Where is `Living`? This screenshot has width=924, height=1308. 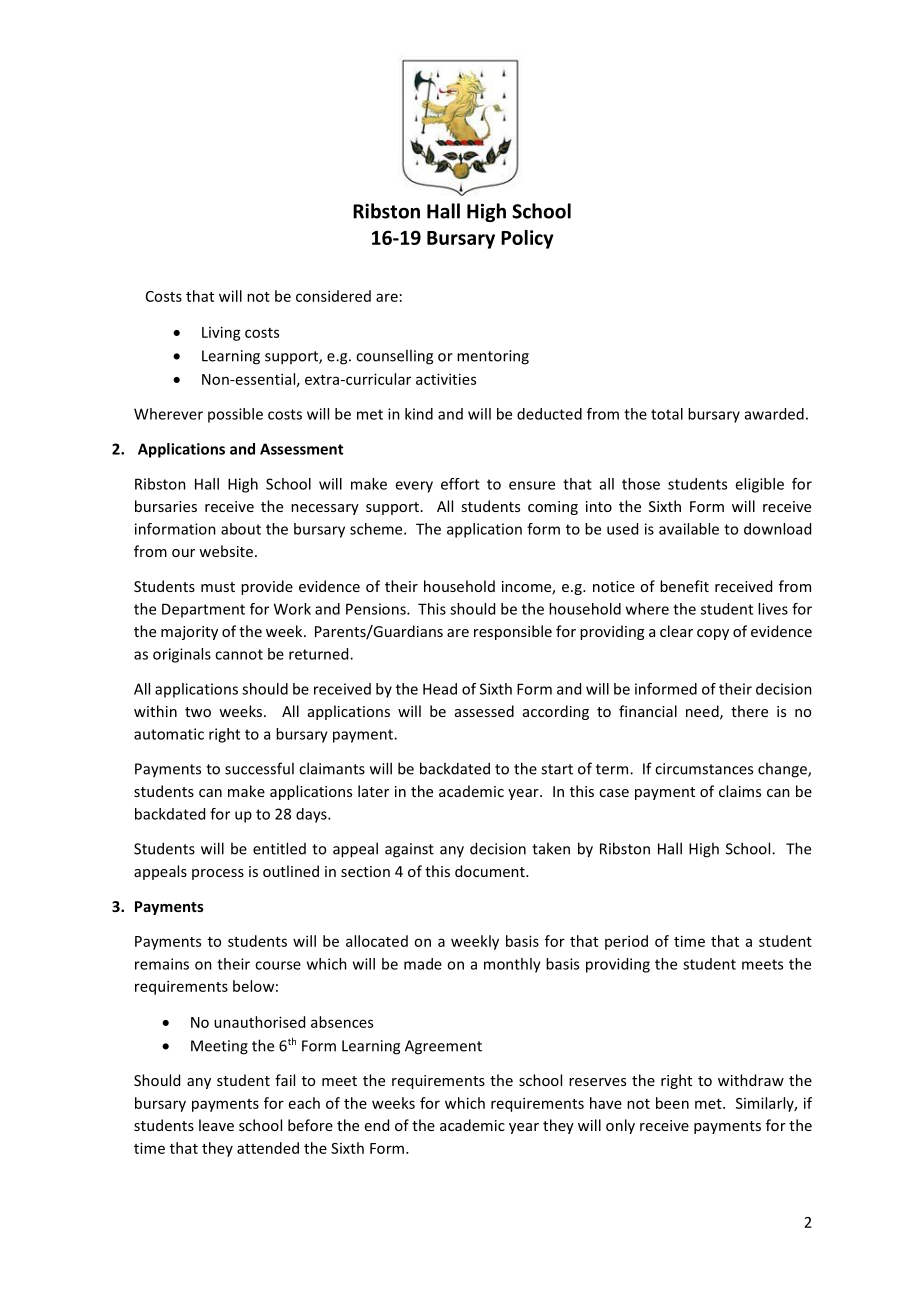
Living is located at coordinates (221, 333).
